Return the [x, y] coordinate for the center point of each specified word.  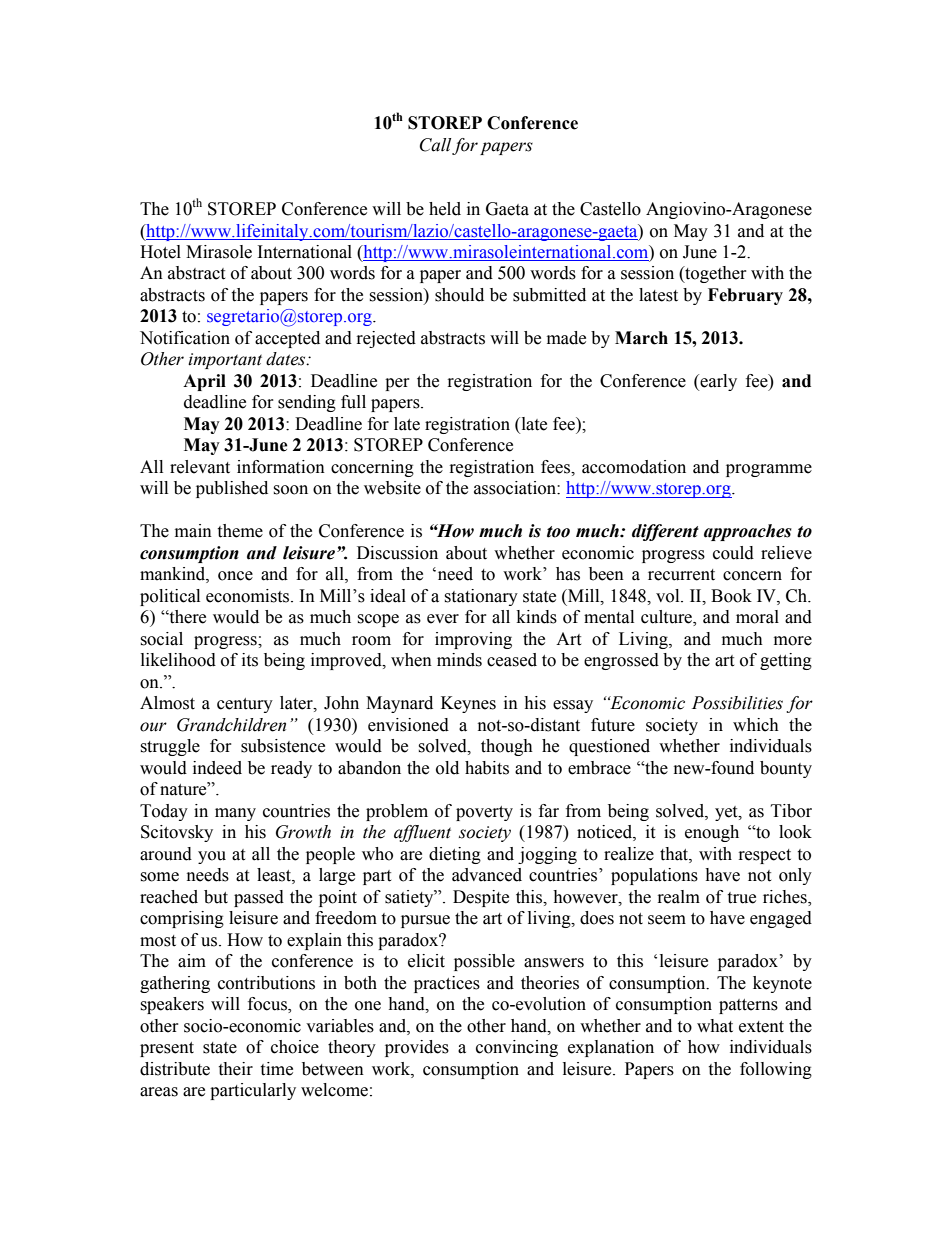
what [715, 1026]
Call [435, 145]
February [745, 296]
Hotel [160, 252]
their [235, 1069]
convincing [517, 1048]
